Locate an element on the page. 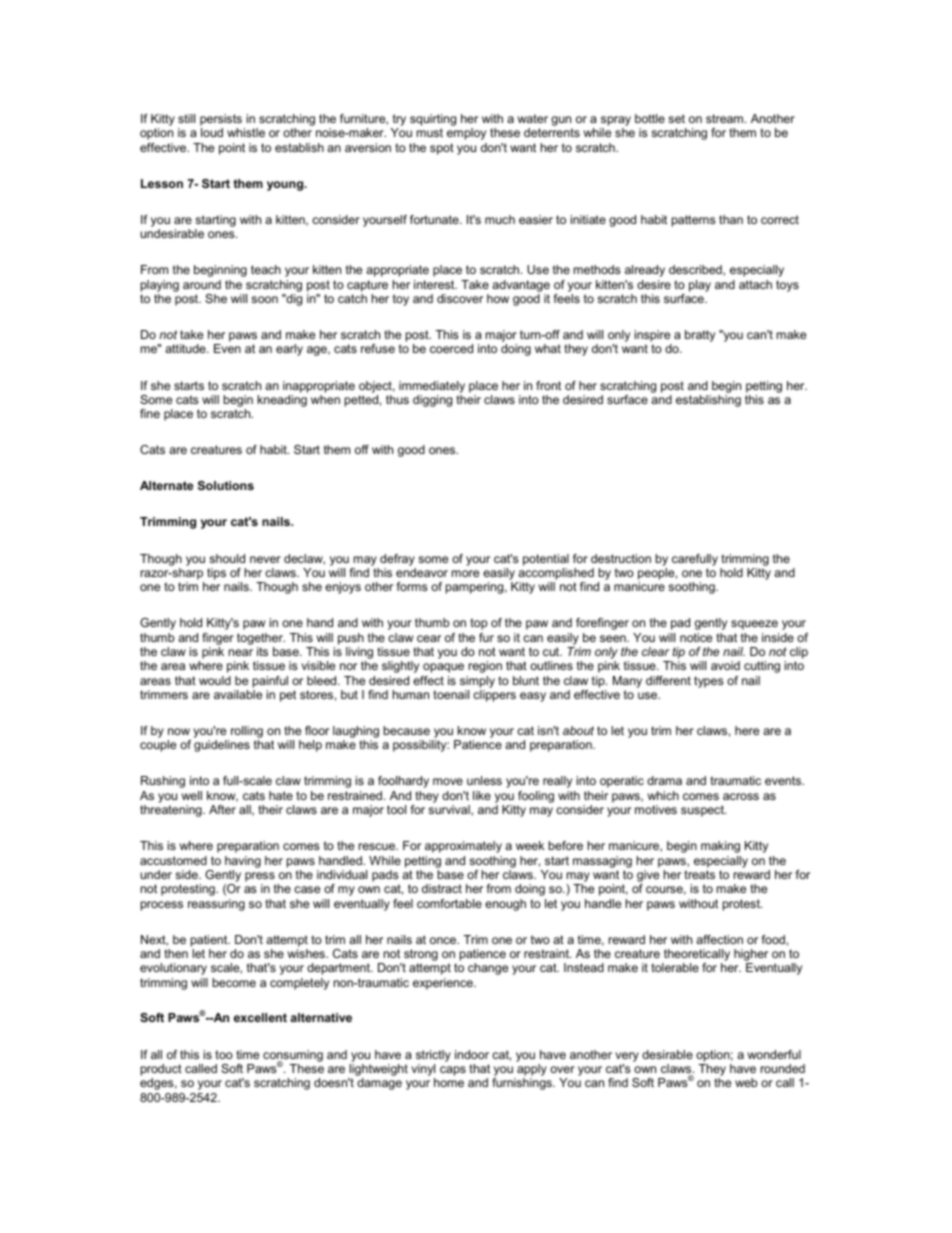  loud is located at coordinates (212, 132).
